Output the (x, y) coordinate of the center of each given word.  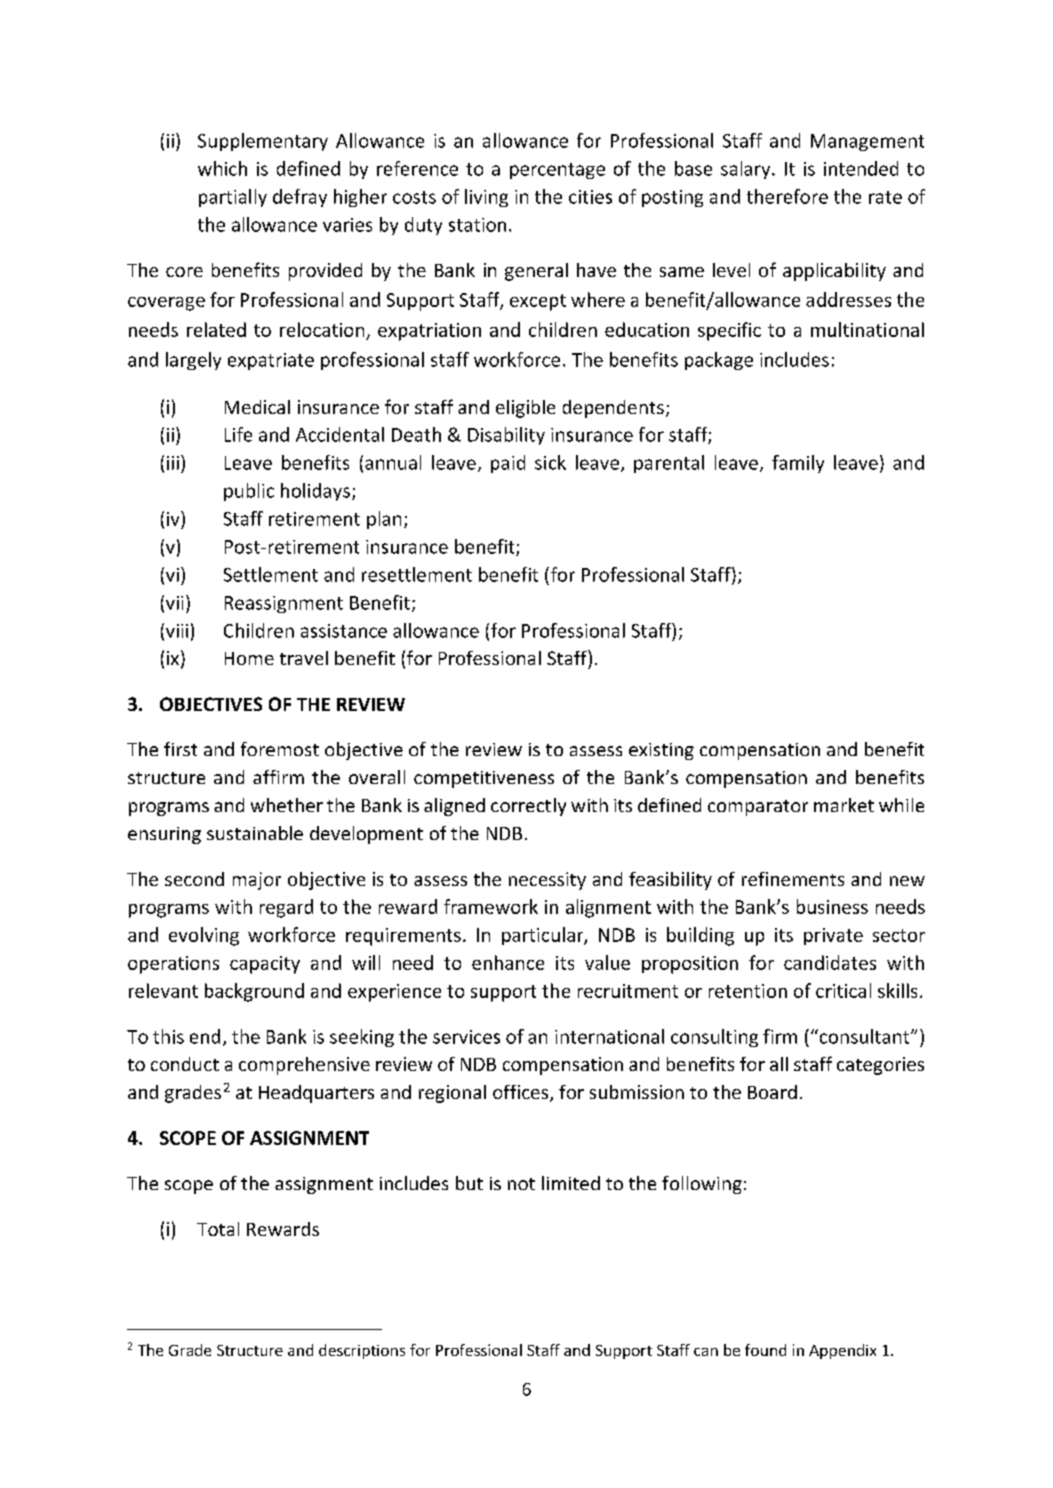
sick (550, 462)
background (254, 992)
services (466, 1037)
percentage (557, 171)
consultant (864, 1036)
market (844, 805)
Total (218, 1229)
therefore (787, 196)
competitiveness (484, 779)
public (249, 492)
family (798, 464)
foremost (280, 749)
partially (233, 198)
